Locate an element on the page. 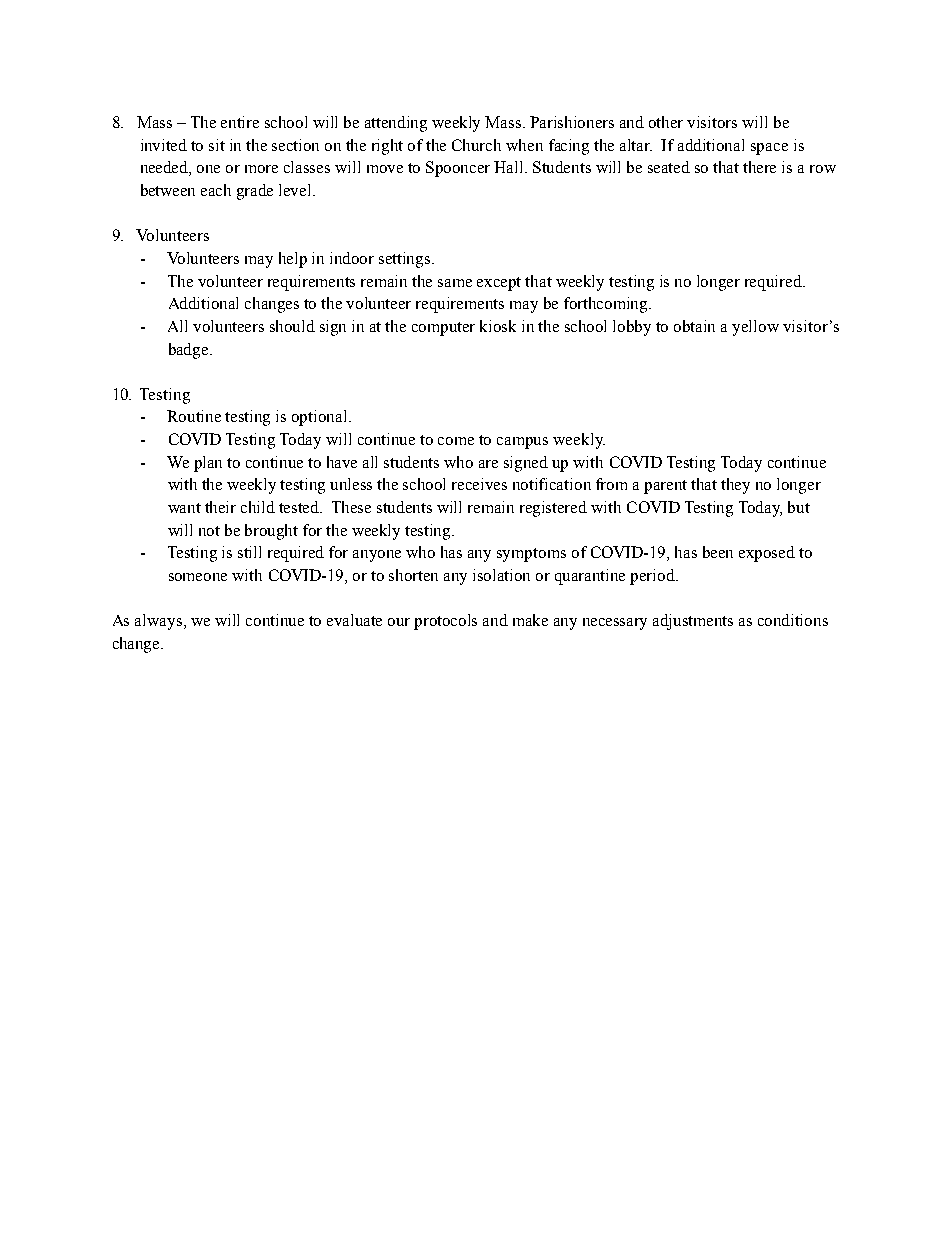 This page has width=952, height=1233. help is located at coordinates (293, 260).
